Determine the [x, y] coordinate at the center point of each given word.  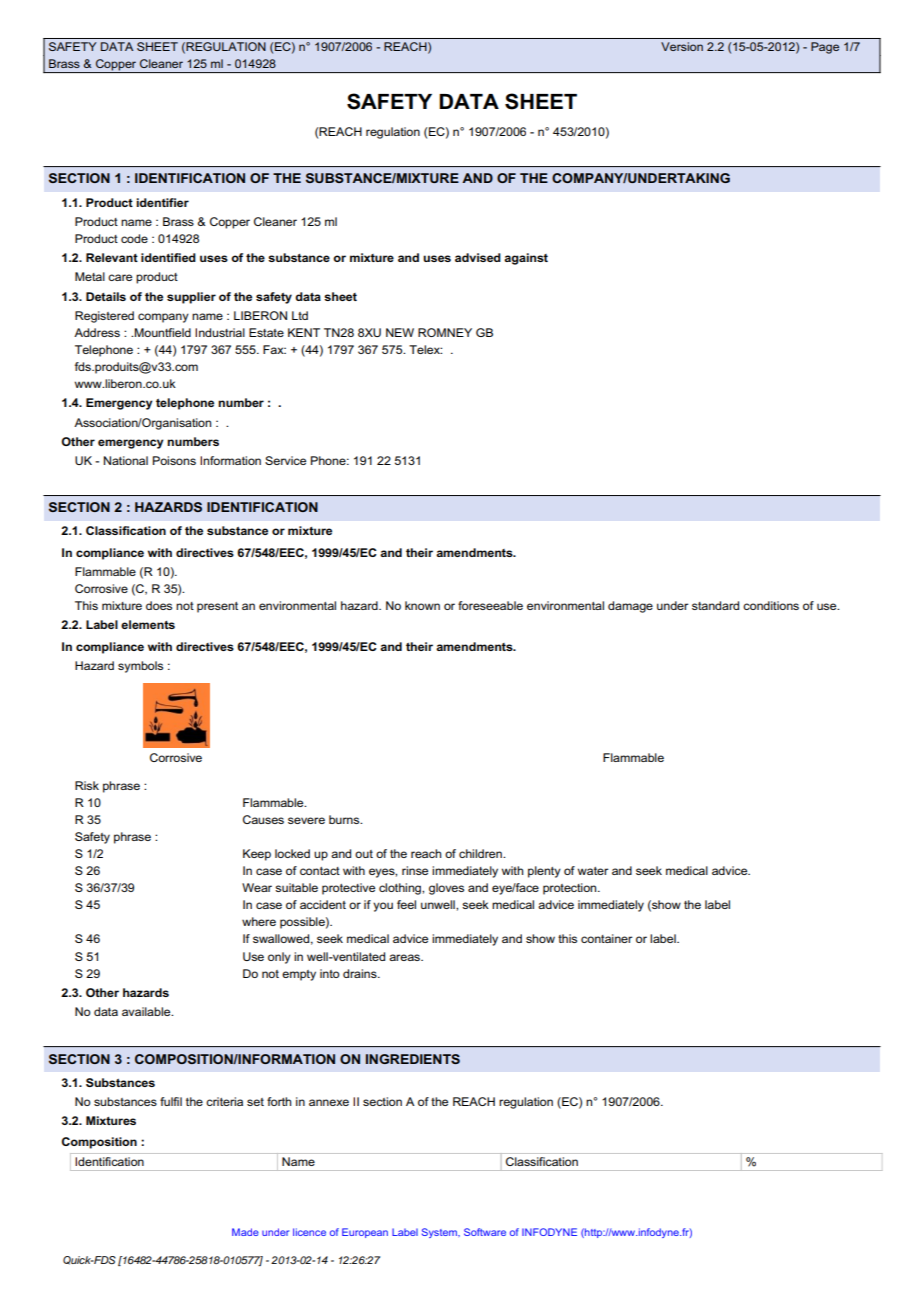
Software [485, 1232]
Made [245, 1232]
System [440, 1233]
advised [478, 257]
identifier [162, 202]
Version [682, 46]
